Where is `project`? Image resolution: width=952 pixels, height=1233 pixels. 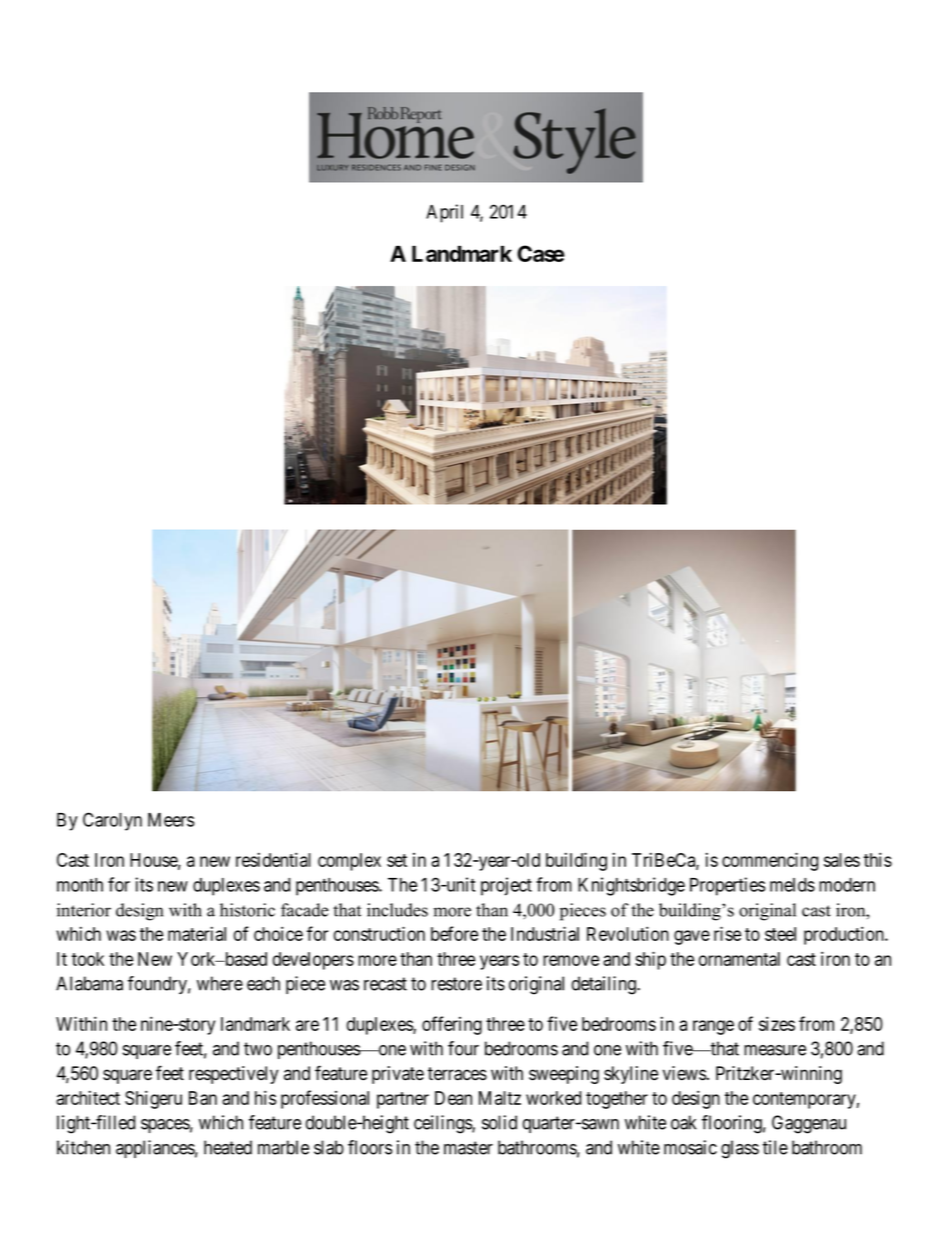 project is located at coordinates (506, 886).
